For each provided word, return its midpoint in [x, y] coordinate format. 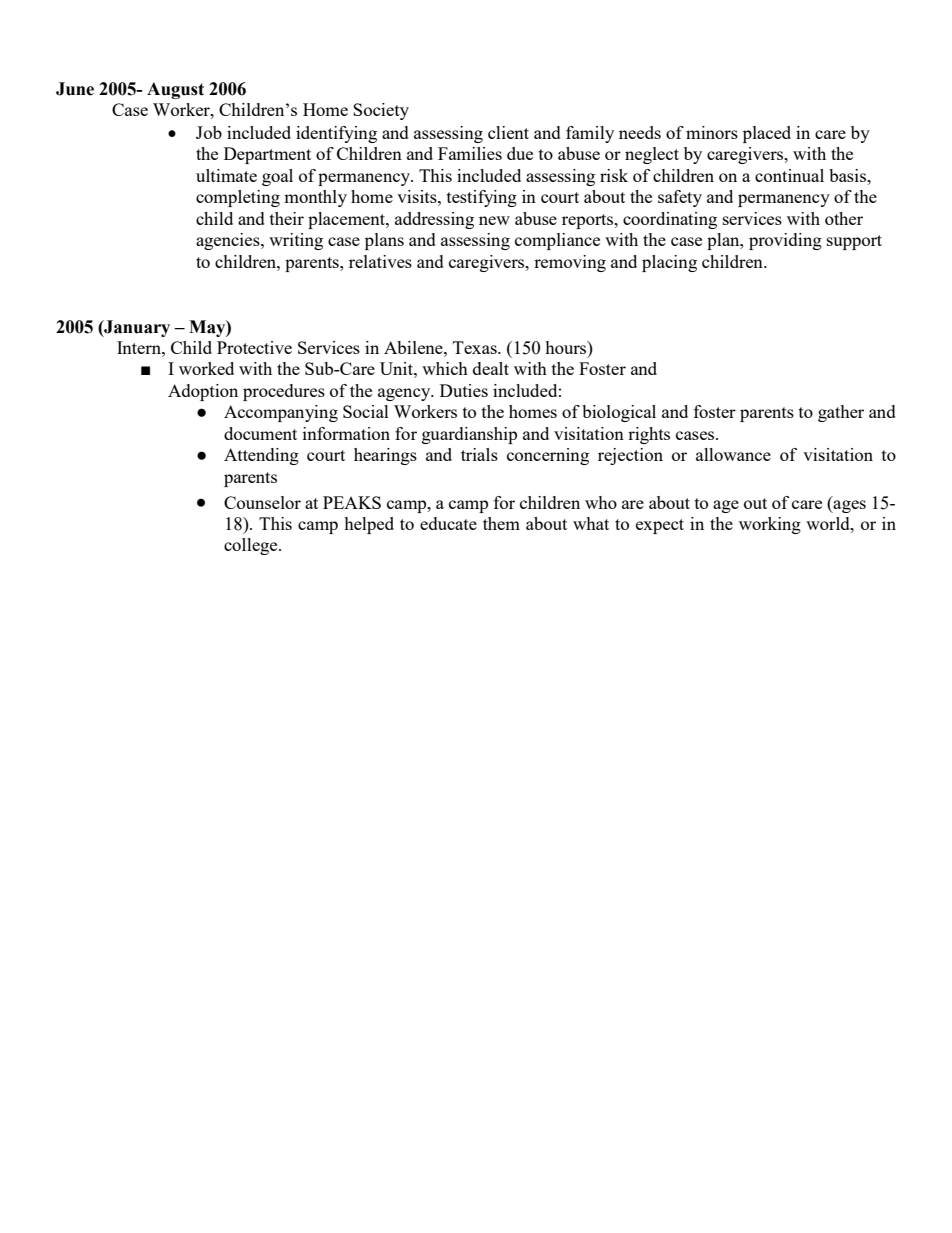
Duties [464, 390]
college [252, 546]
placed [767, 134]
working [770, 525]
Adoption [203, 392]
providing [785, 241]
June [75, 89]
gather [841, 413]
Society [381, 111]
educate [448, 523]
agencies [229, 241]
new [494, 220]
